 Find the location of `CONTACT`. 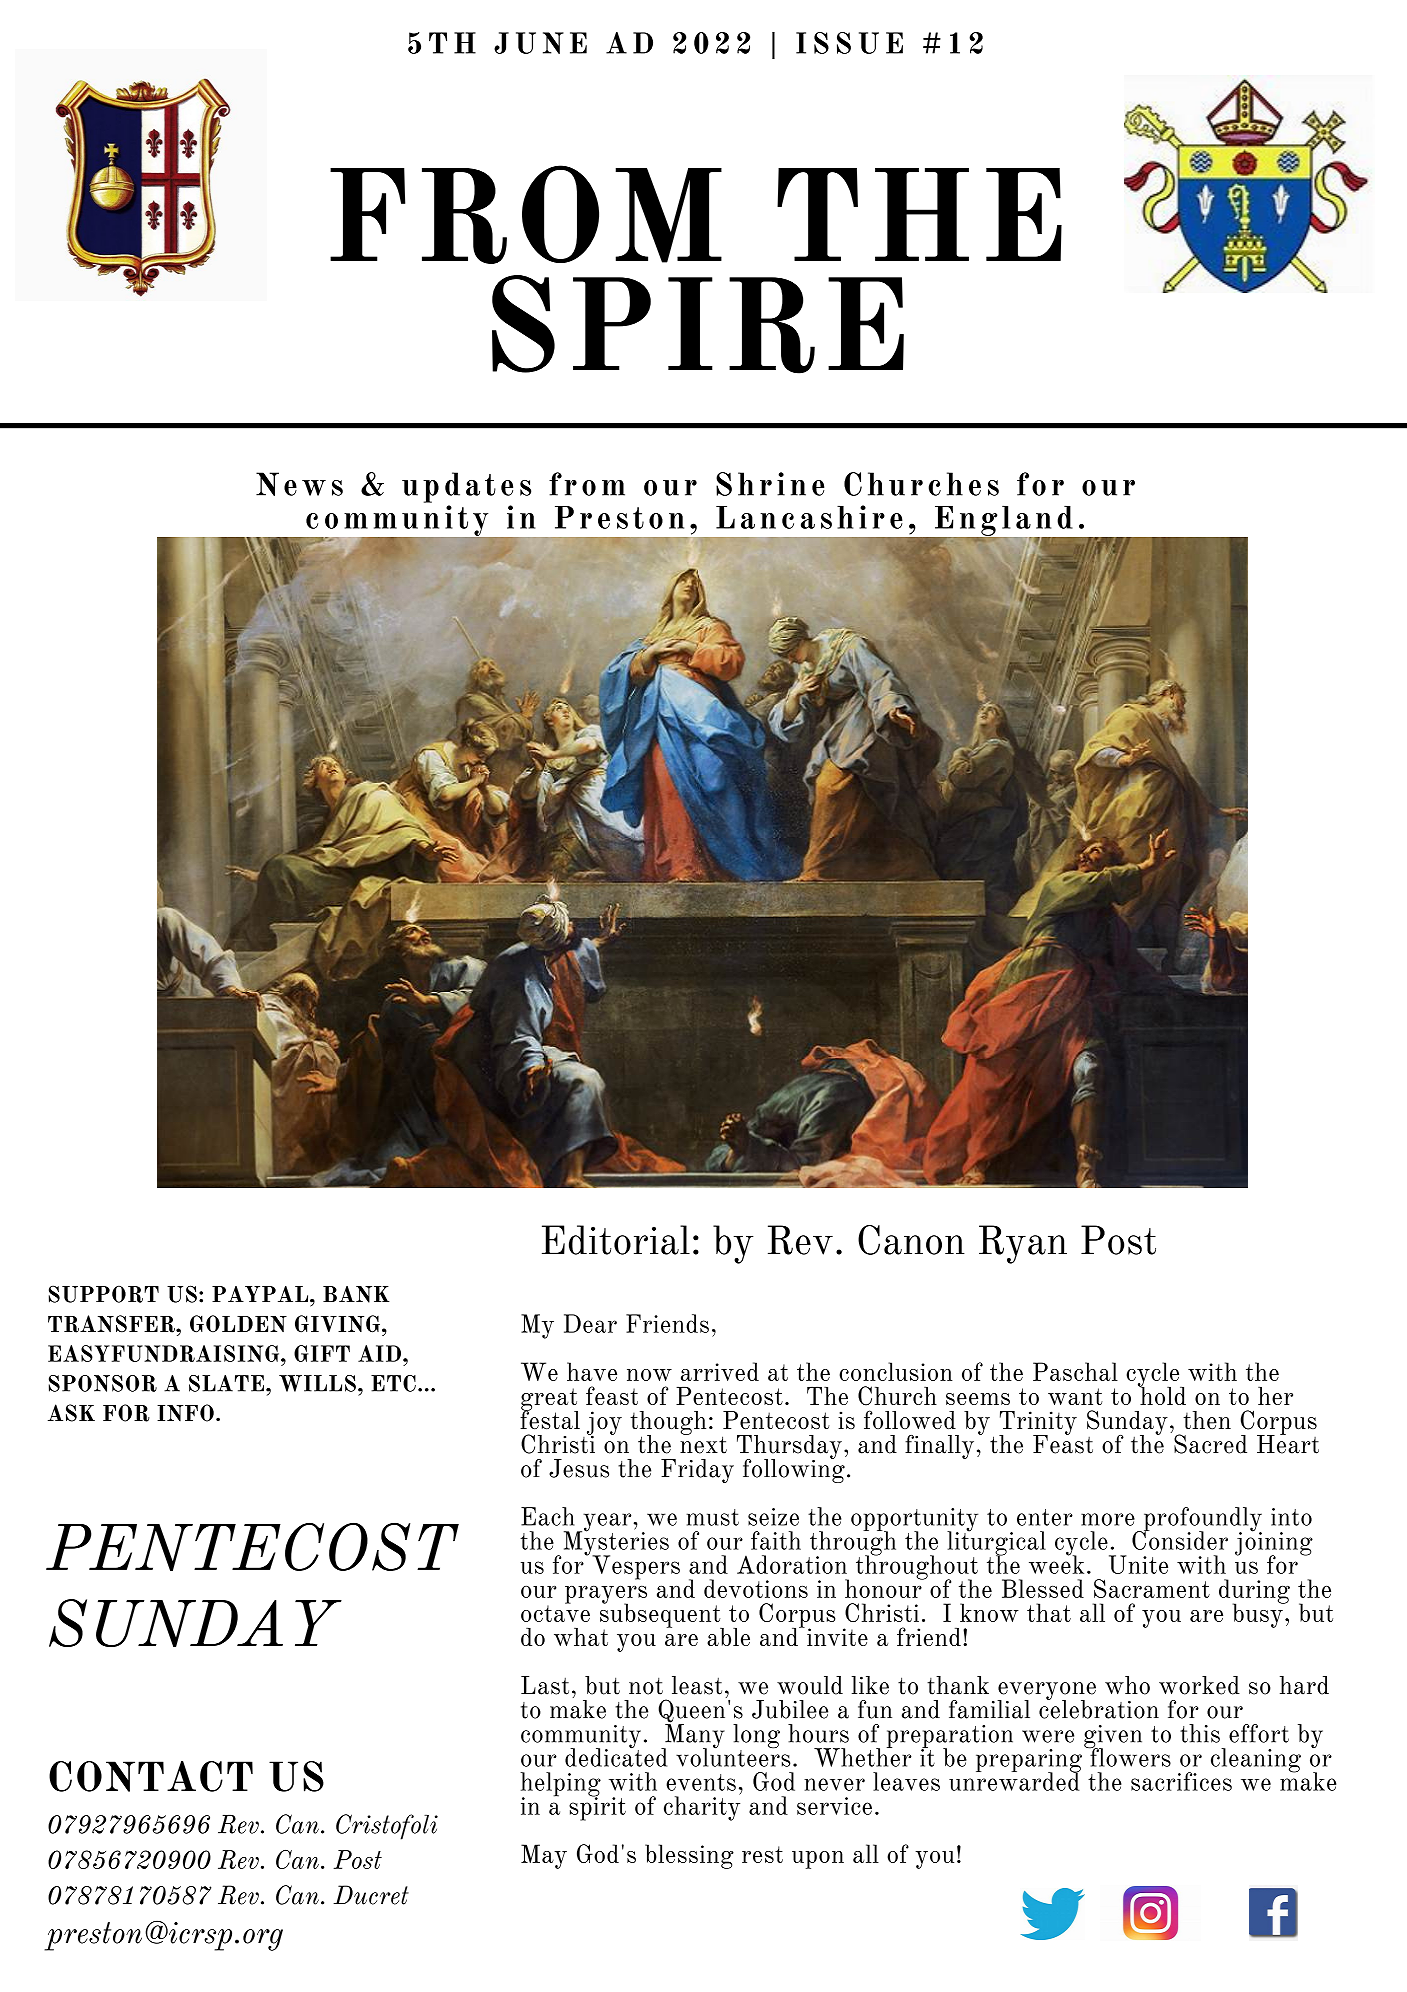

CONTACT is located at coordinates (151, 1776).
